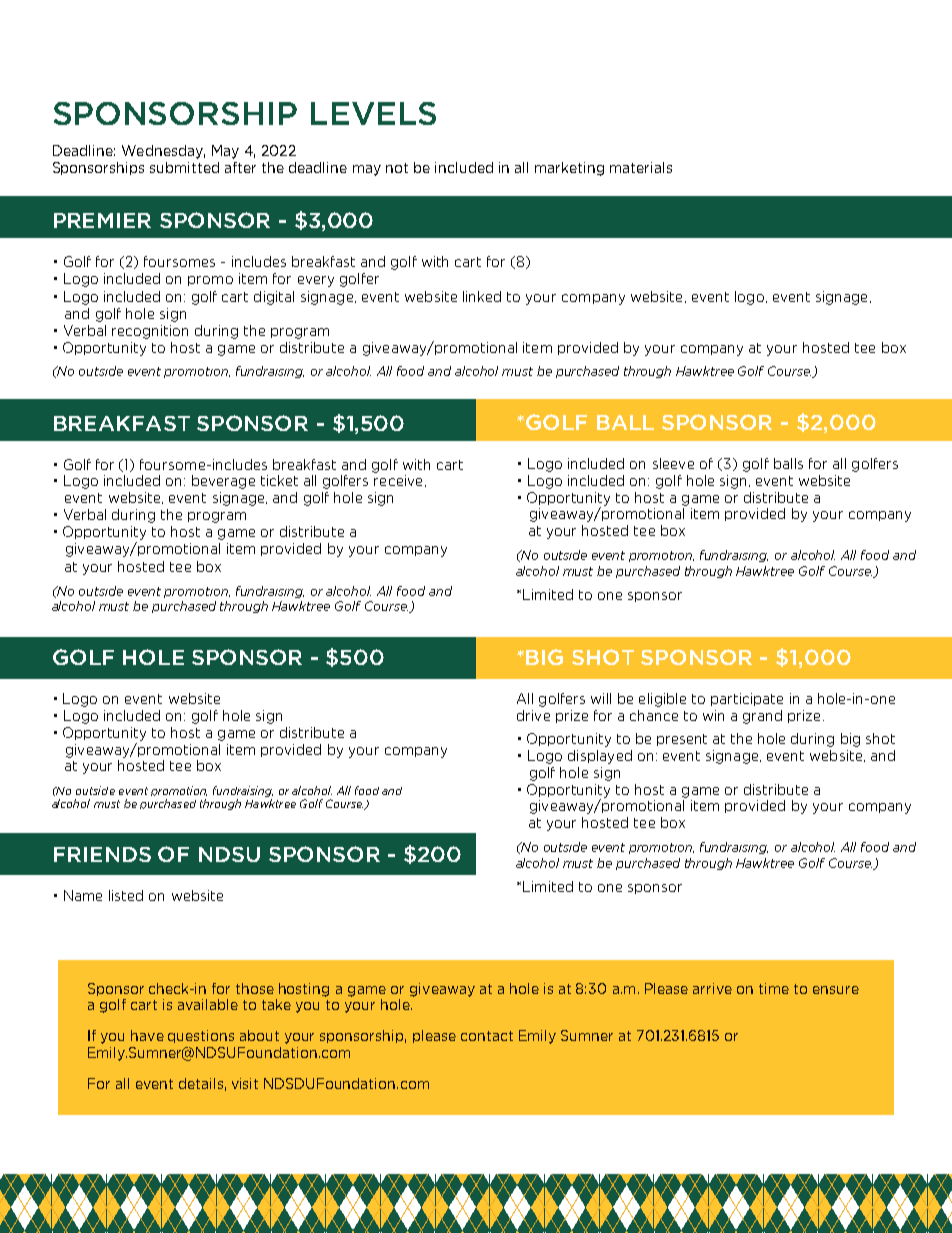  I want to click on submitted, so click(184, 167).
